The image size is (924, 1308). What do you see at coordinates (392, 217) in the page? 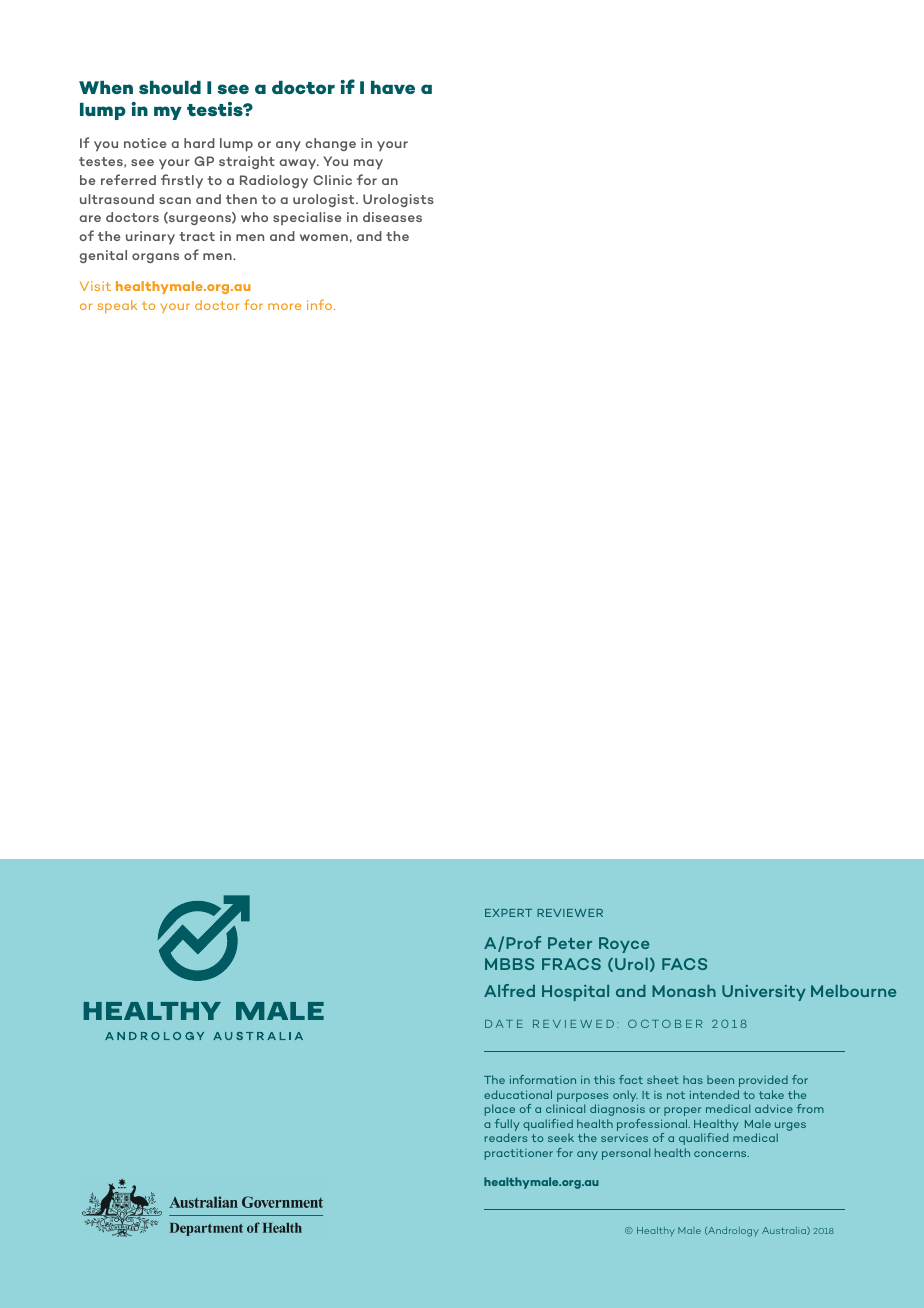
I see `diseases` at bounding box center [392, 217].
